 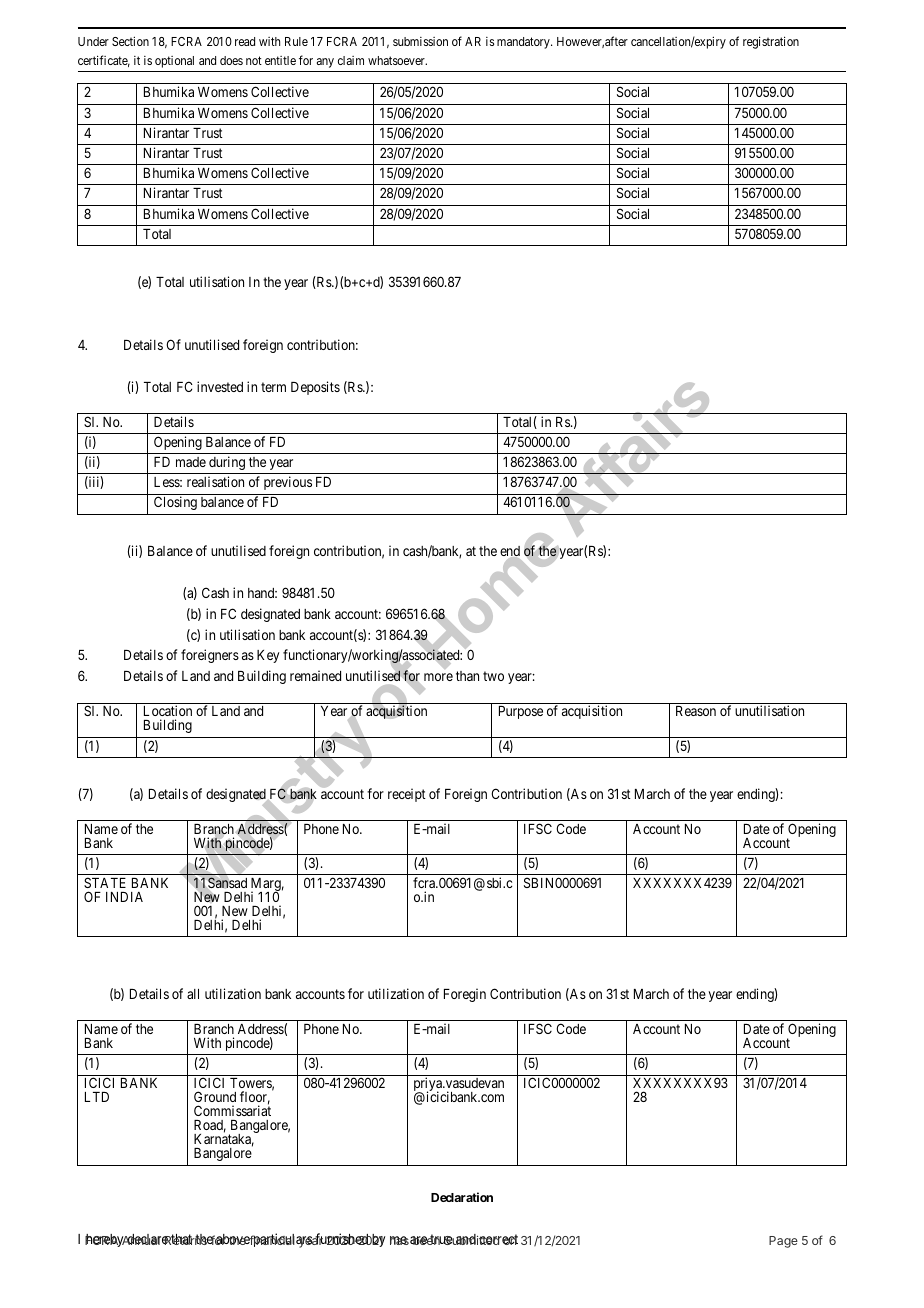 What do you see at coordinates (771, 42) in the screenshot?
I see `registration` at bounding box center [771, 42].
